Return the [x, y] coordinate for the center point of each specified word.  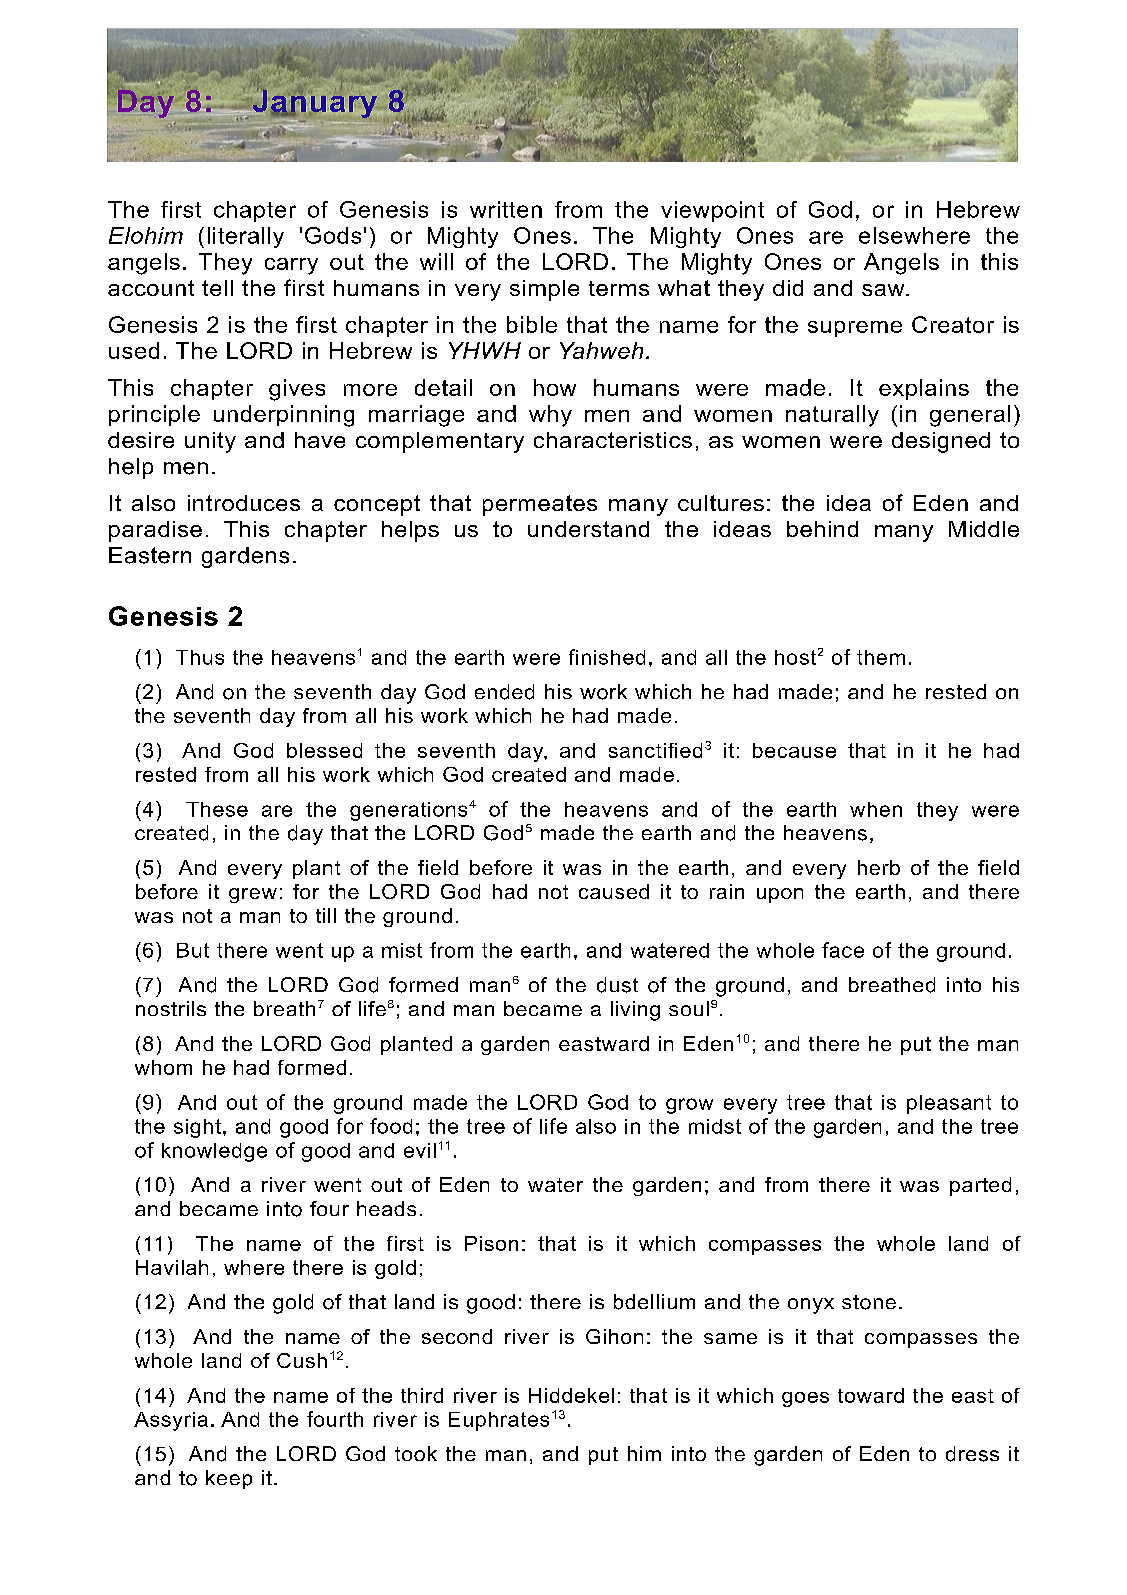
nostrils [171, 1008]
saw [884, 290]
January [313, 104]
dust [617, 985]
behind [822, 529]
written [506, 209]
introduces [244, 503]
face [843, 950]
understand [588, 529]
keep [229, 1479]
